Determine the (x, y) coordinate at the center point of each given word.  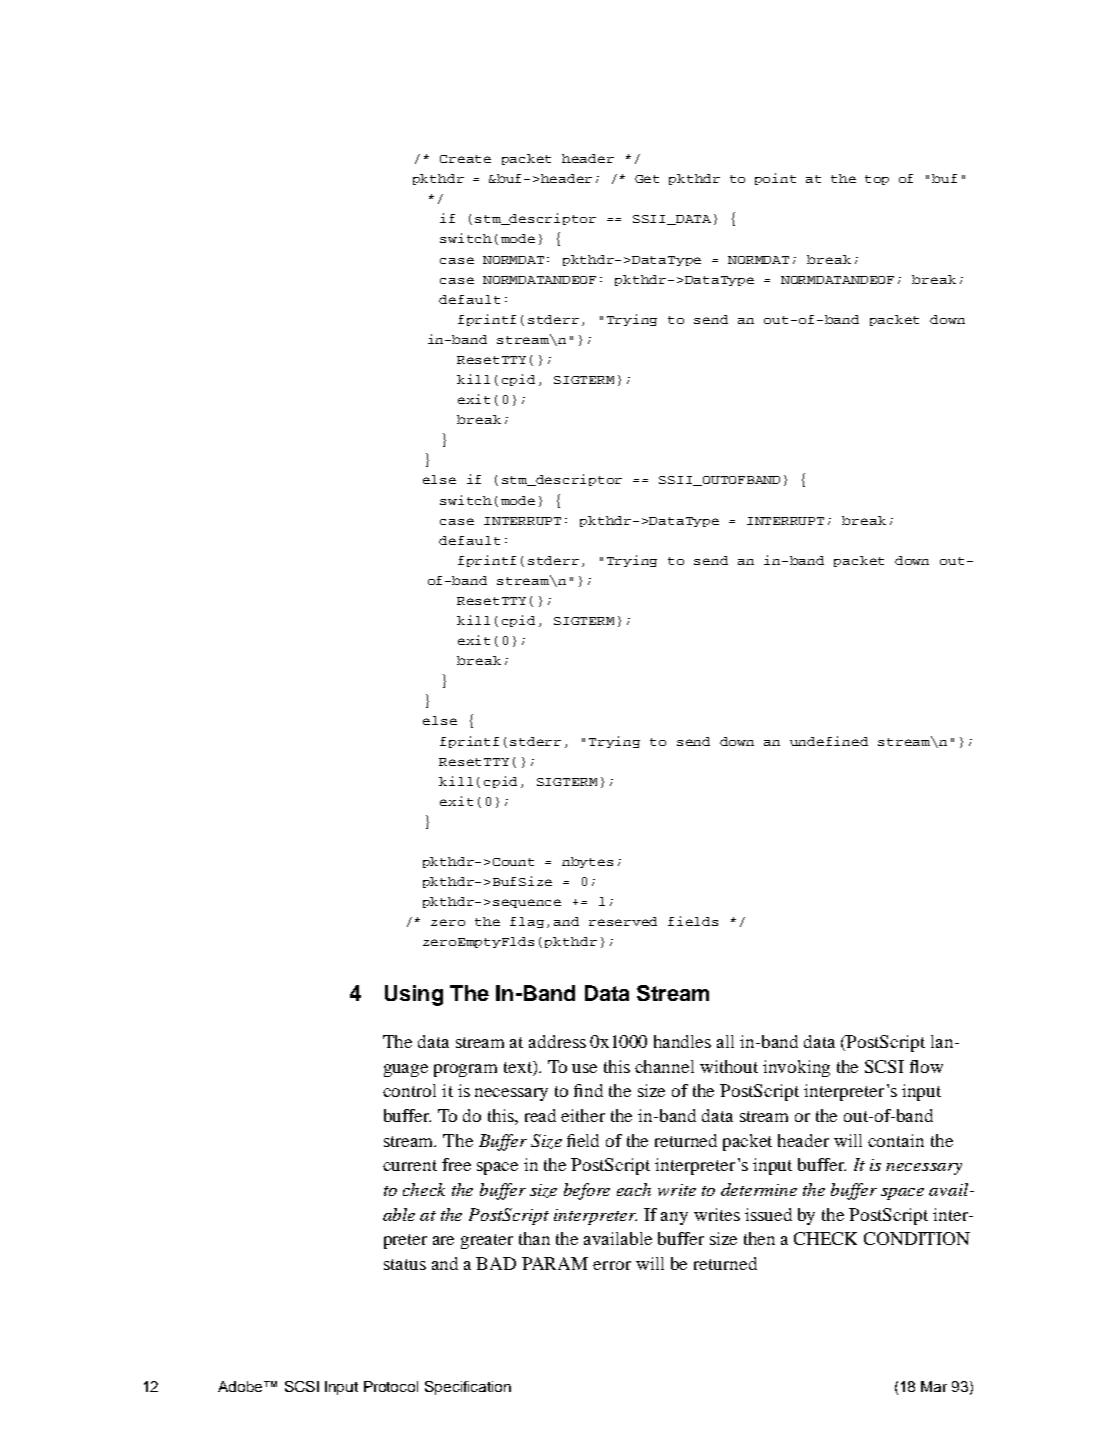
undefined (829, 741)
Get (647, 179)
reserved (623, 921)
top (877, 180)
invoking (796, 1068)
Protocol (391, 1386)
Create (465, 159)
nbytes (587, 862)
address (557, 1041)
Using (414, 995)
